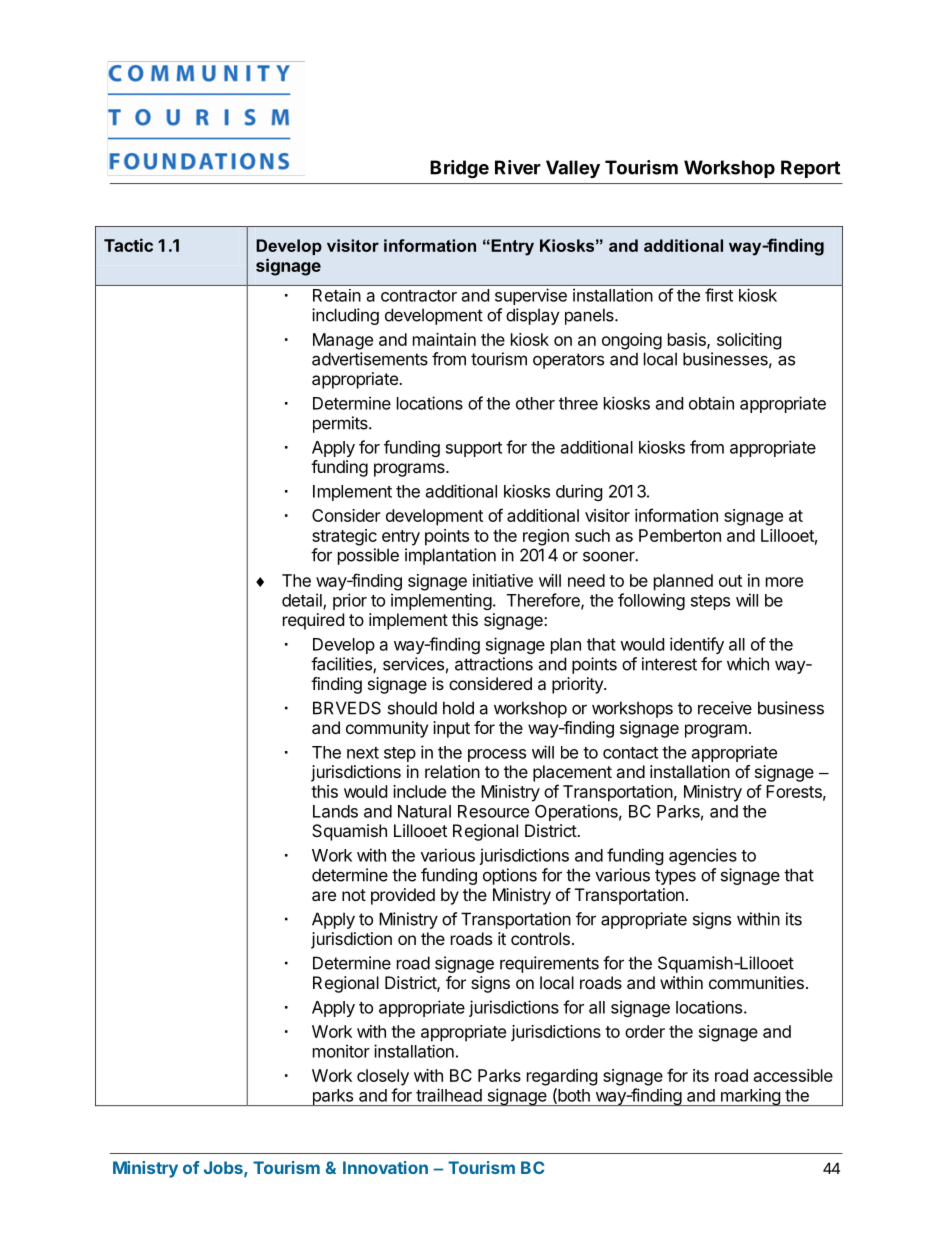  I want to click on obtain, so click(711, 403).
